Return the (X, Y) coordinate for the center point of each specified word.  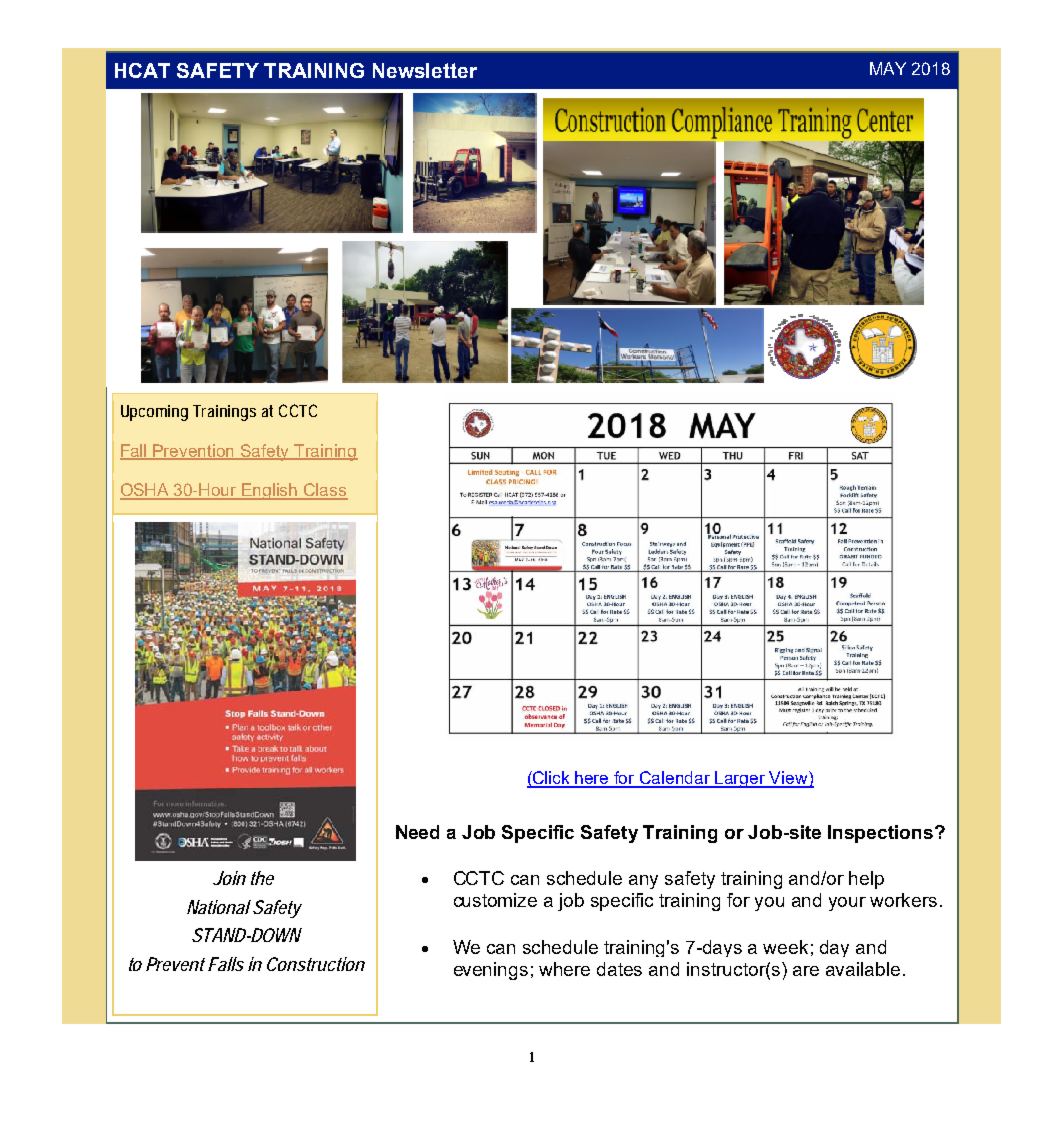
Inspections (880, 834)
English (270, 491)
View (789, 779)
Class (325, 491)
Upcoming (154, 413)
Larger (741, 779)
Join (229, 878)
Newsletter (425, 70)
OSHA (146, 491)
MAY (888, 68)
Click (552, 779)
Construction (316, 964)
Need (417, 832)
